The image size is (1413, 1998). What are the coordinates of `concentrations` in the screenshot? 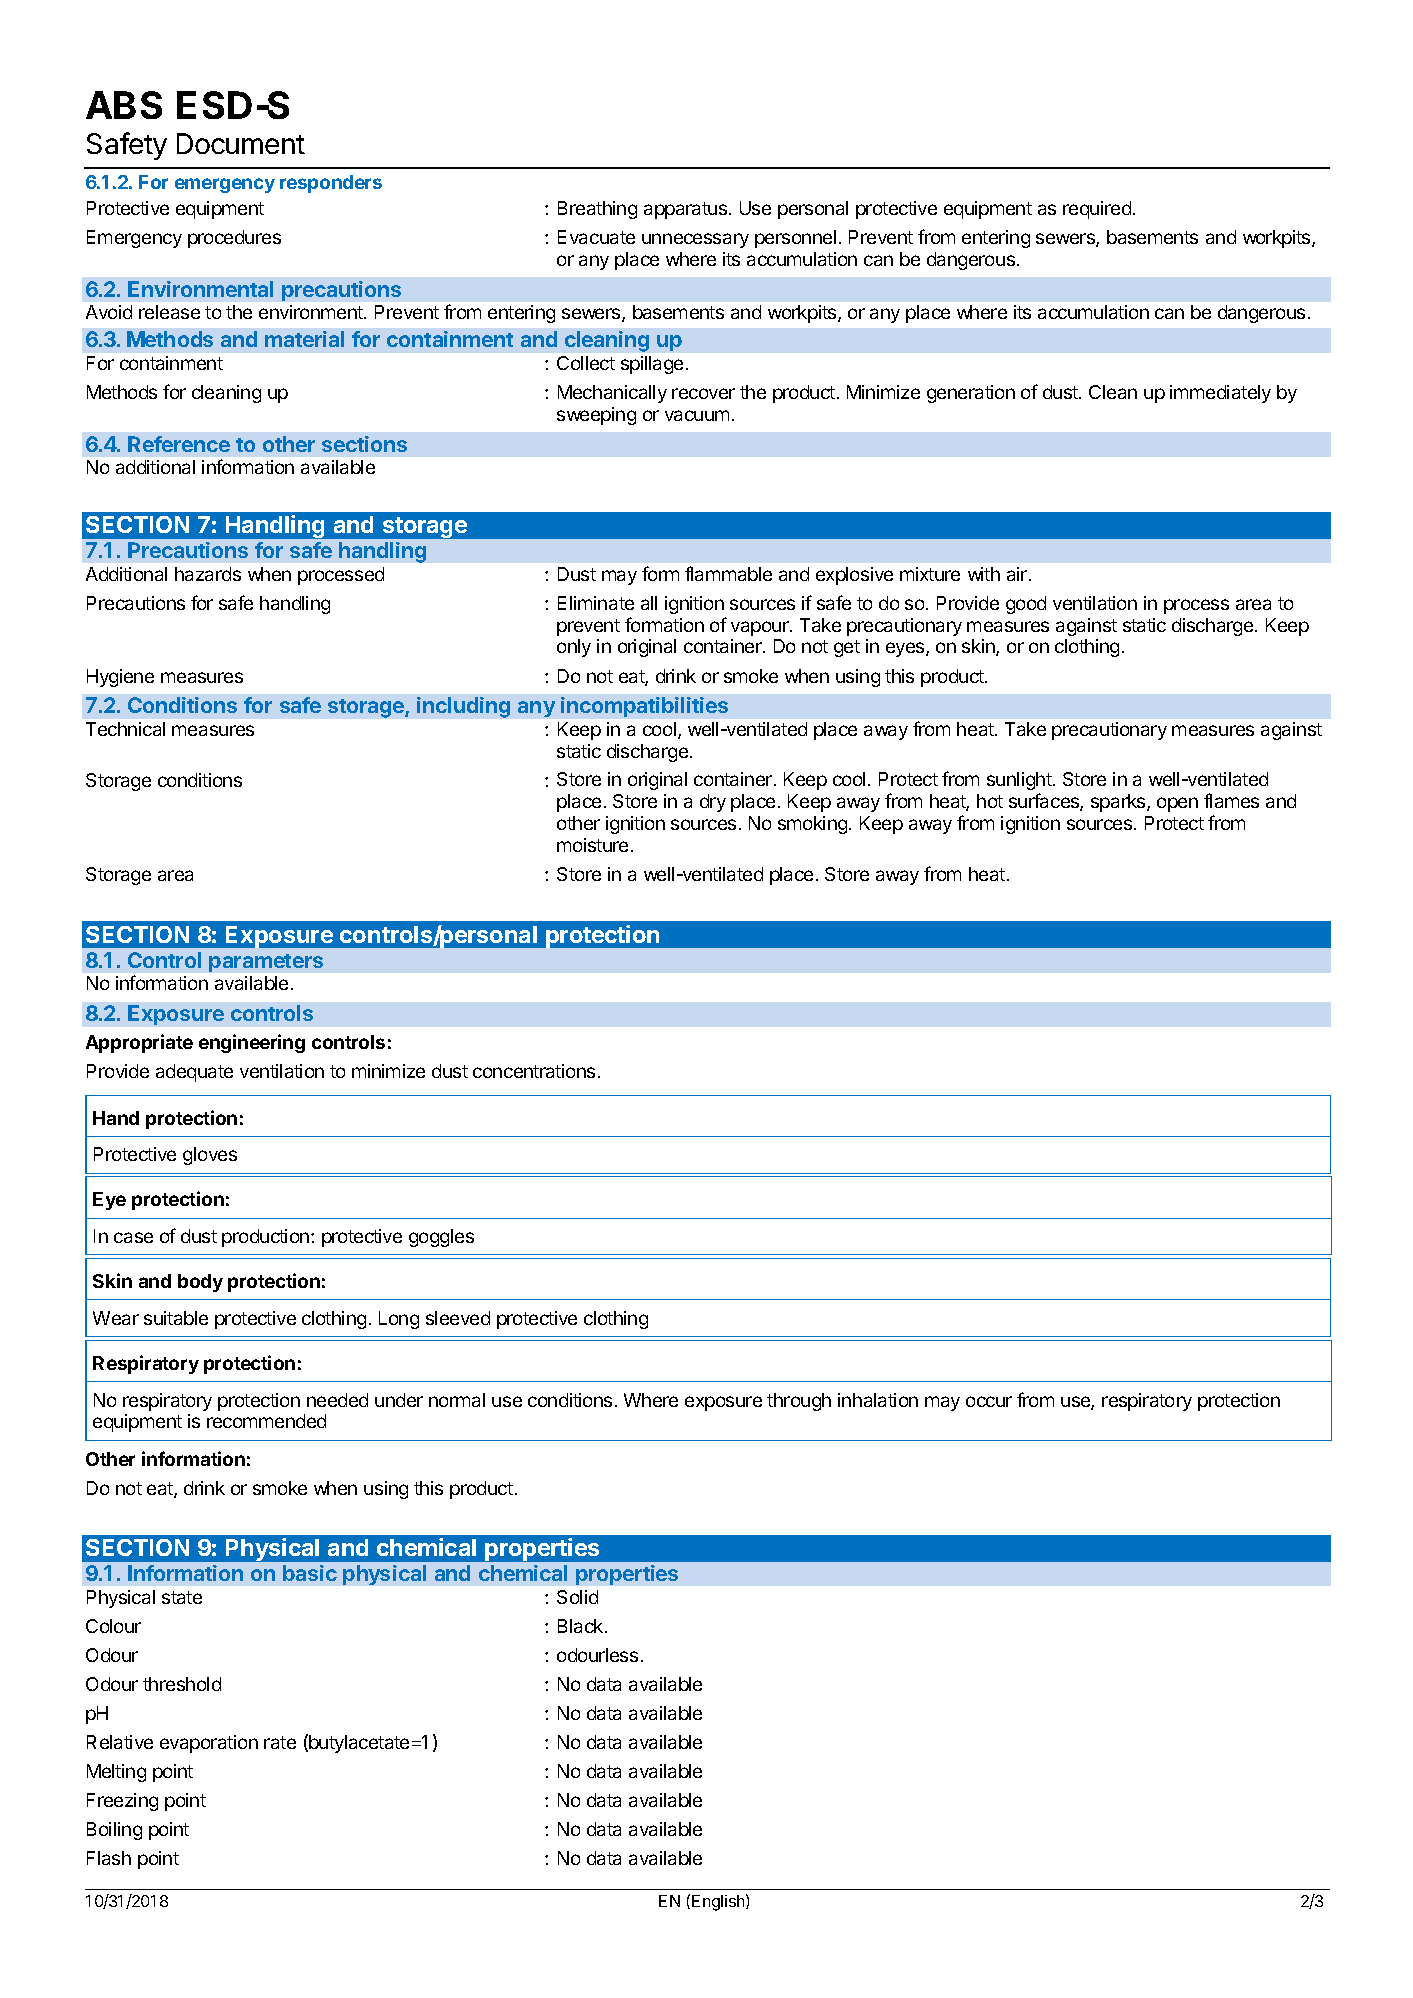 It's located at (534, 1071).
